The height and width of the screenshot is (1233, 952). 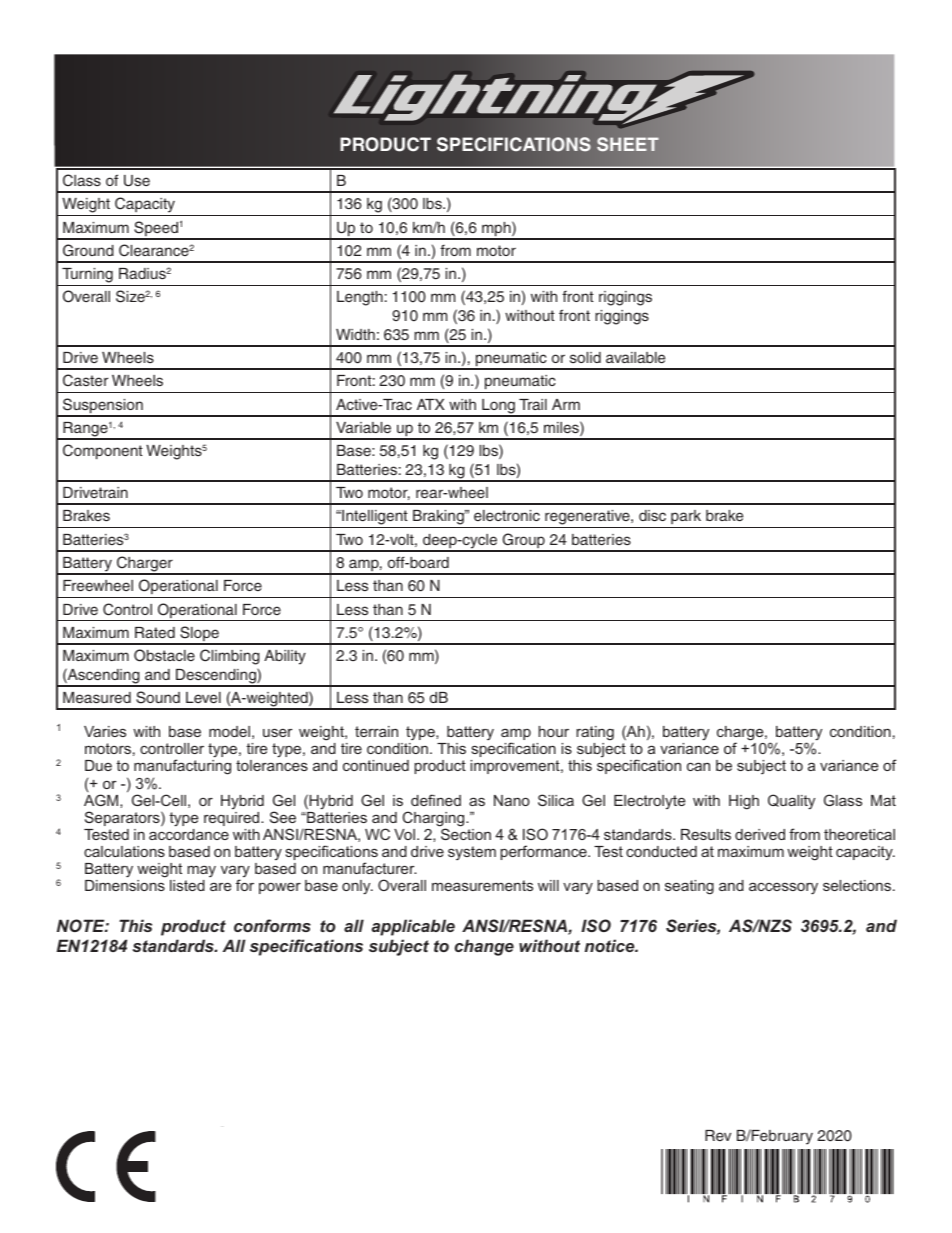 I want to click on change, so click(x=484, y=947).
